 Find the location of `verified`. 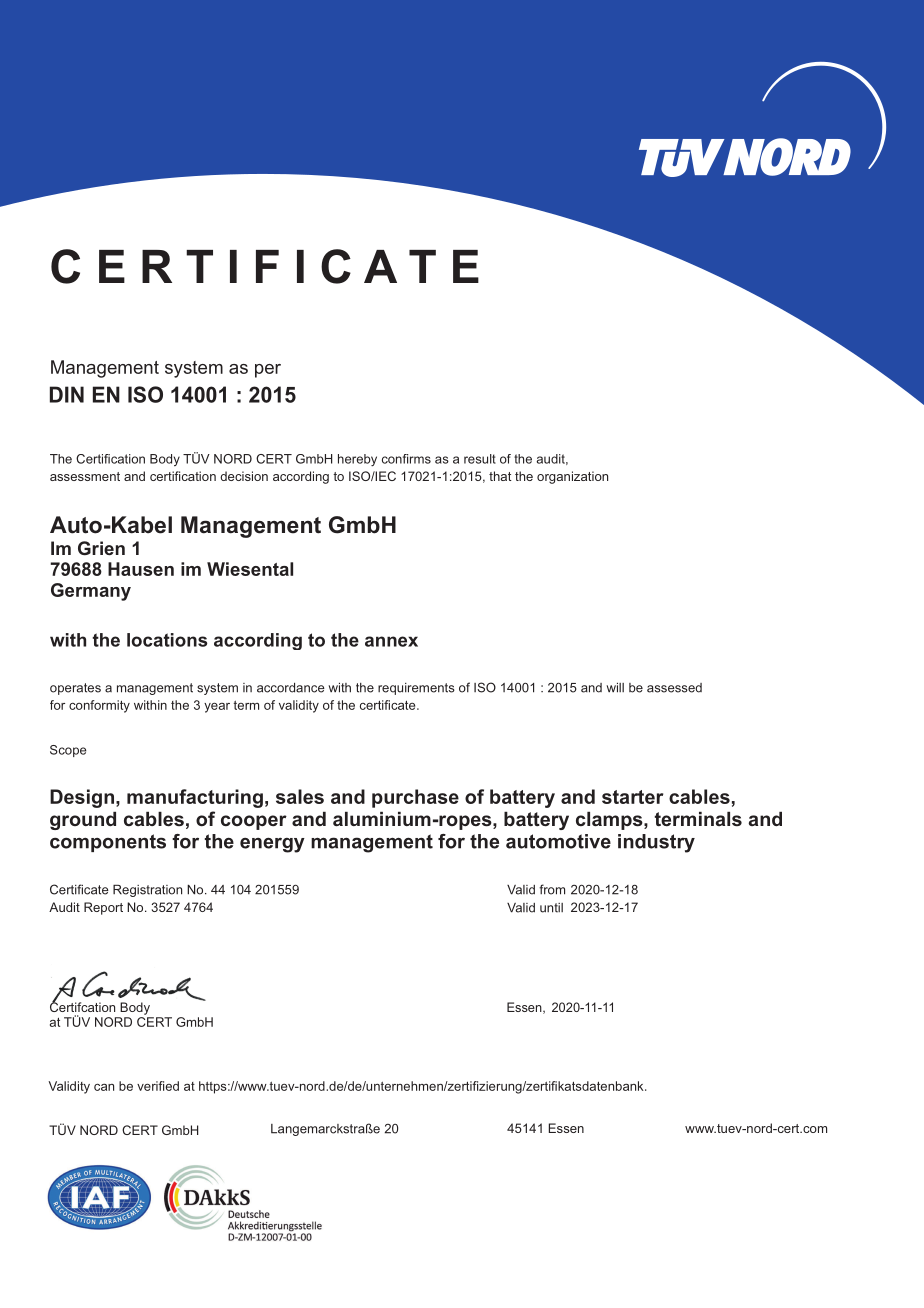

verified is located at coordinates (158, 1086).
